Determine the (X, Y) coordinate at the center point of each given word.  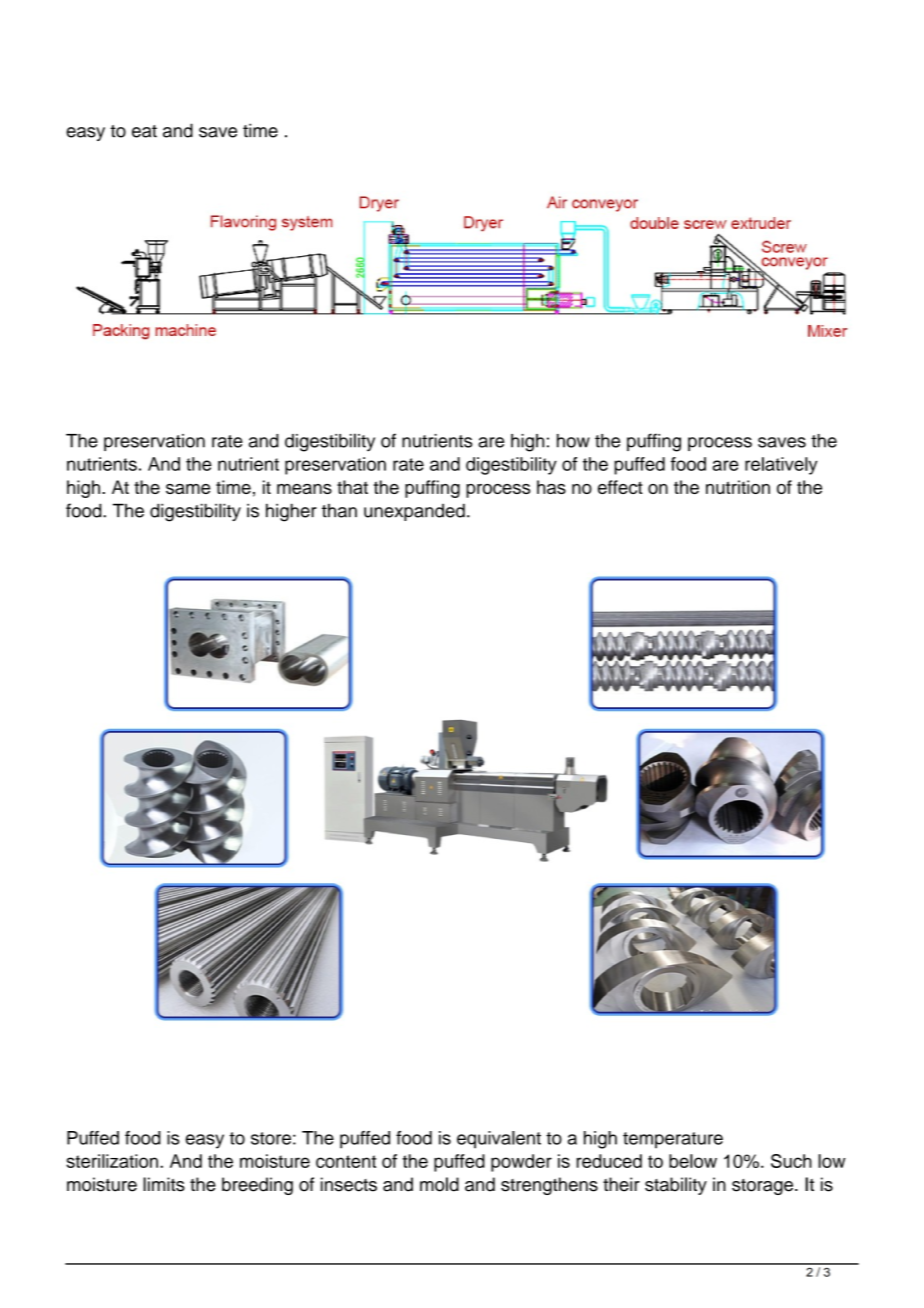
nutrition (738, 487)
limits (164, 1184)
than (339, 511)
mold (439, 1184)
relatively (781, 466)
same (188, 489)
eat (144, 131)
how (573, 441)
